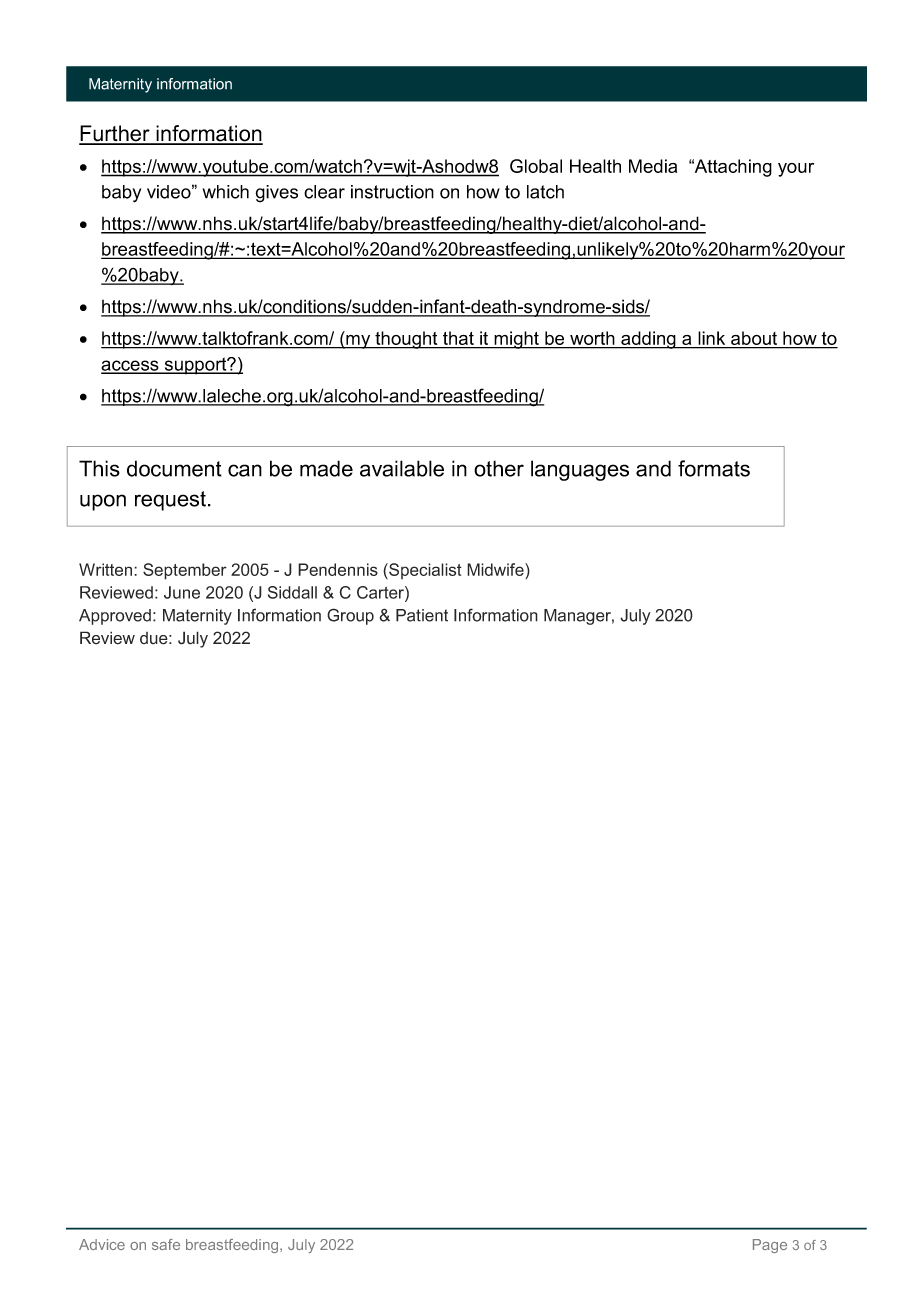  What do you see at coordinates (170, 501) in the image?
I see `request` at bounding box center [170, 501].
